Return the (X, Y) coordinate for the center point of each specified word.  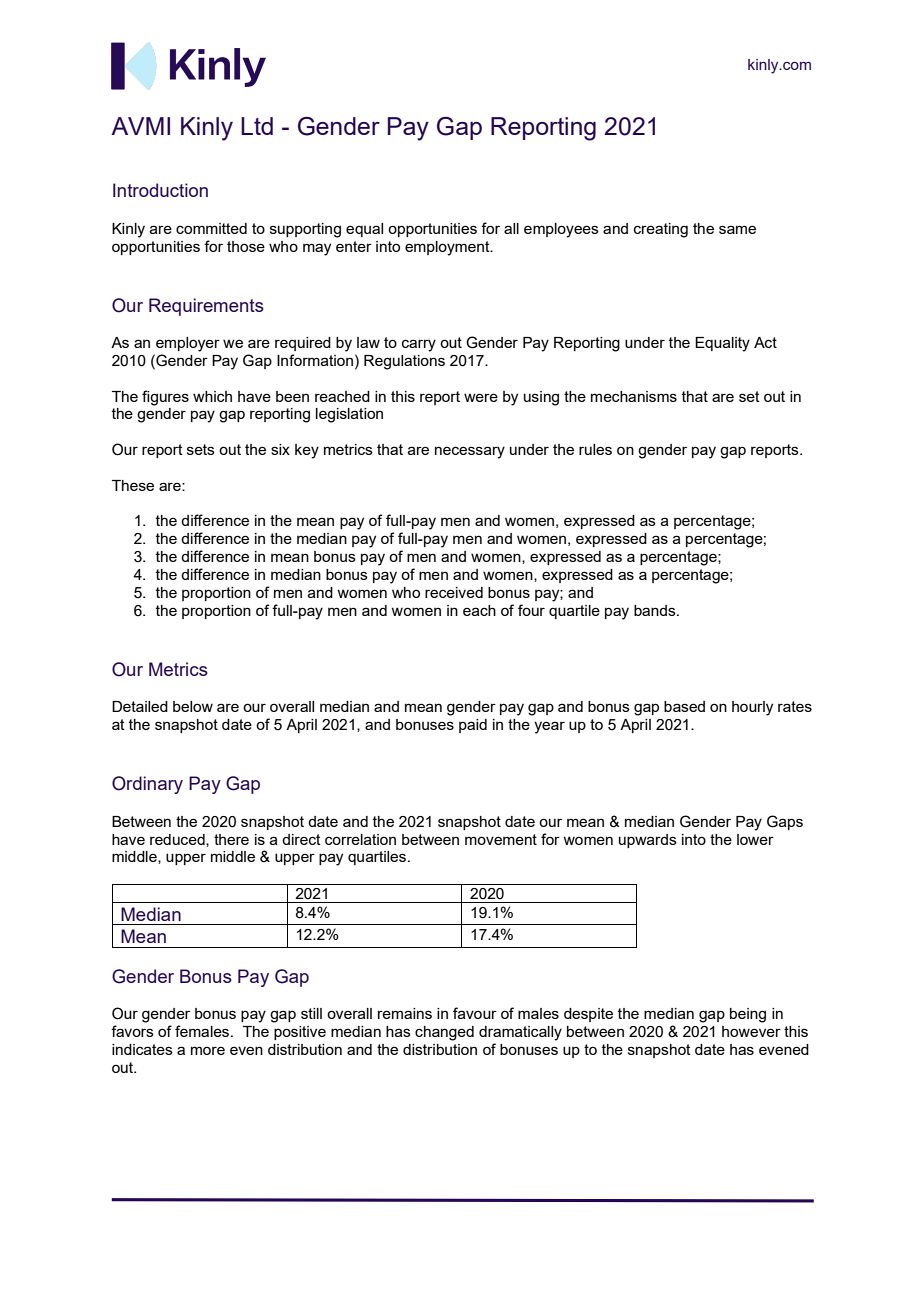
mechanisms (634, 396)
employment (448, 248)
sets (201, 449)
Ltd (257, 126)
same (737, 229)
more (208, 1050)
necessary (470, 452)
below (193, 706)
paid (473, 726)
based (684, 706)
